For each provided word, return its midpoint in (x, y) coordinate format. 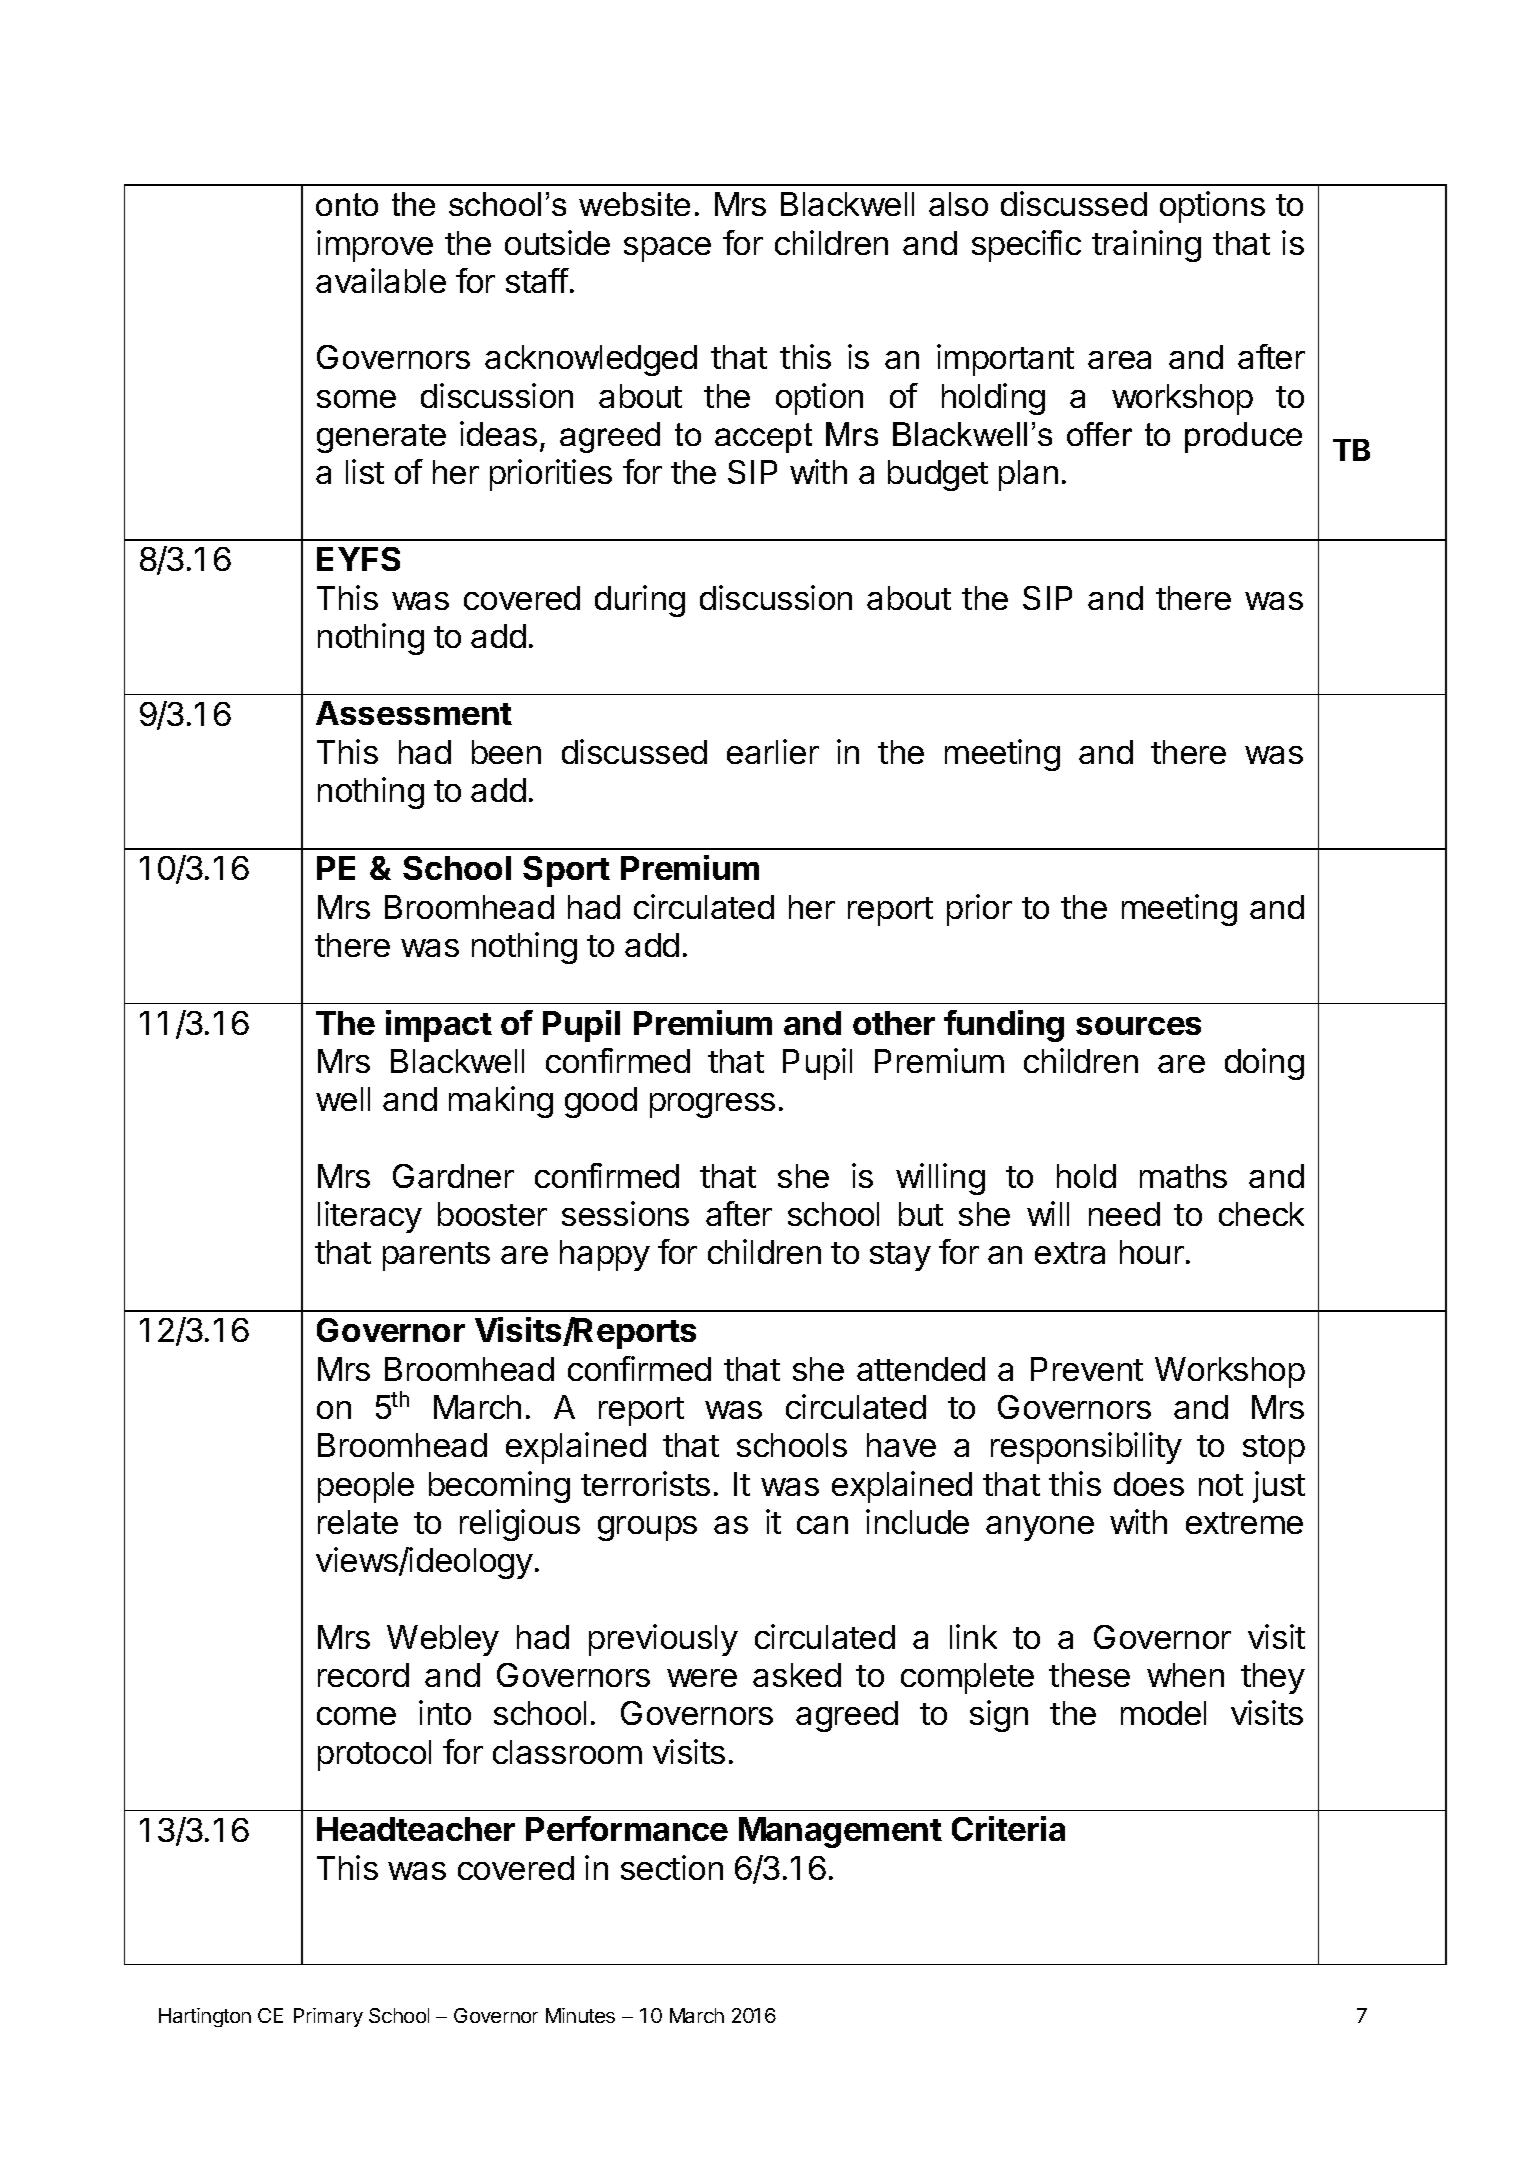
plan (1028, 475)
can (822, 1525)
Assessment (414, 713)
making (501, 1102)
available (381, 280)
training (1146, 246)
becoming (499, 1487)
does (1149, 1484)
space (667, 249)
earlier (773, 751)
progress (712, 1105)
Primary (328, 2017)
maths (1183, 1176)
